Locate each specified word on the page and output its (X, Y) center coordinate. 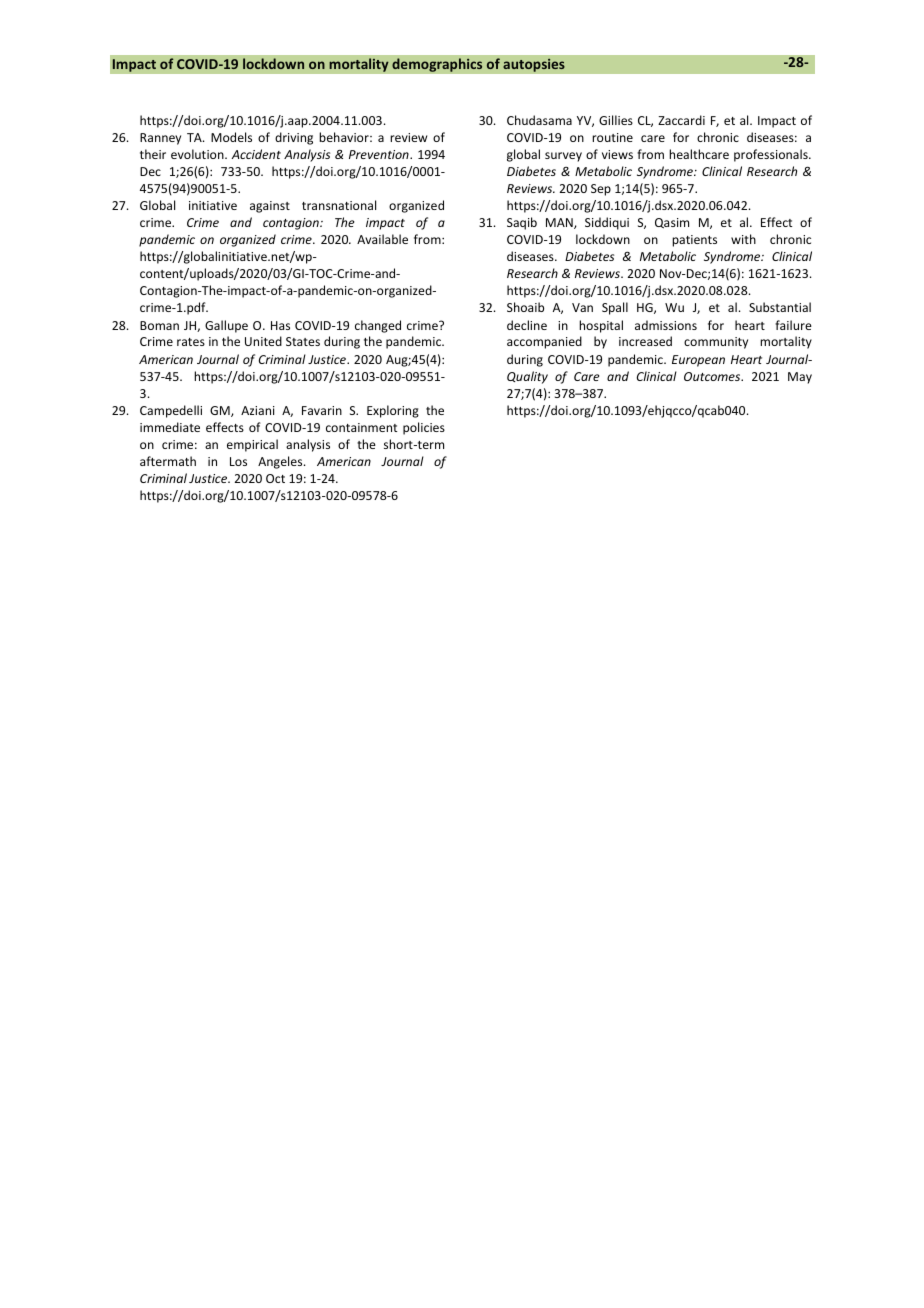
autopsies (534, 65)
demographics (437, 65)
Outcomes (713, 376)
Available (382, 239)
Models (231, 137)
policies (424, 428)
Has (280, 325)
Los (238, 461)
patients (694, 241)
